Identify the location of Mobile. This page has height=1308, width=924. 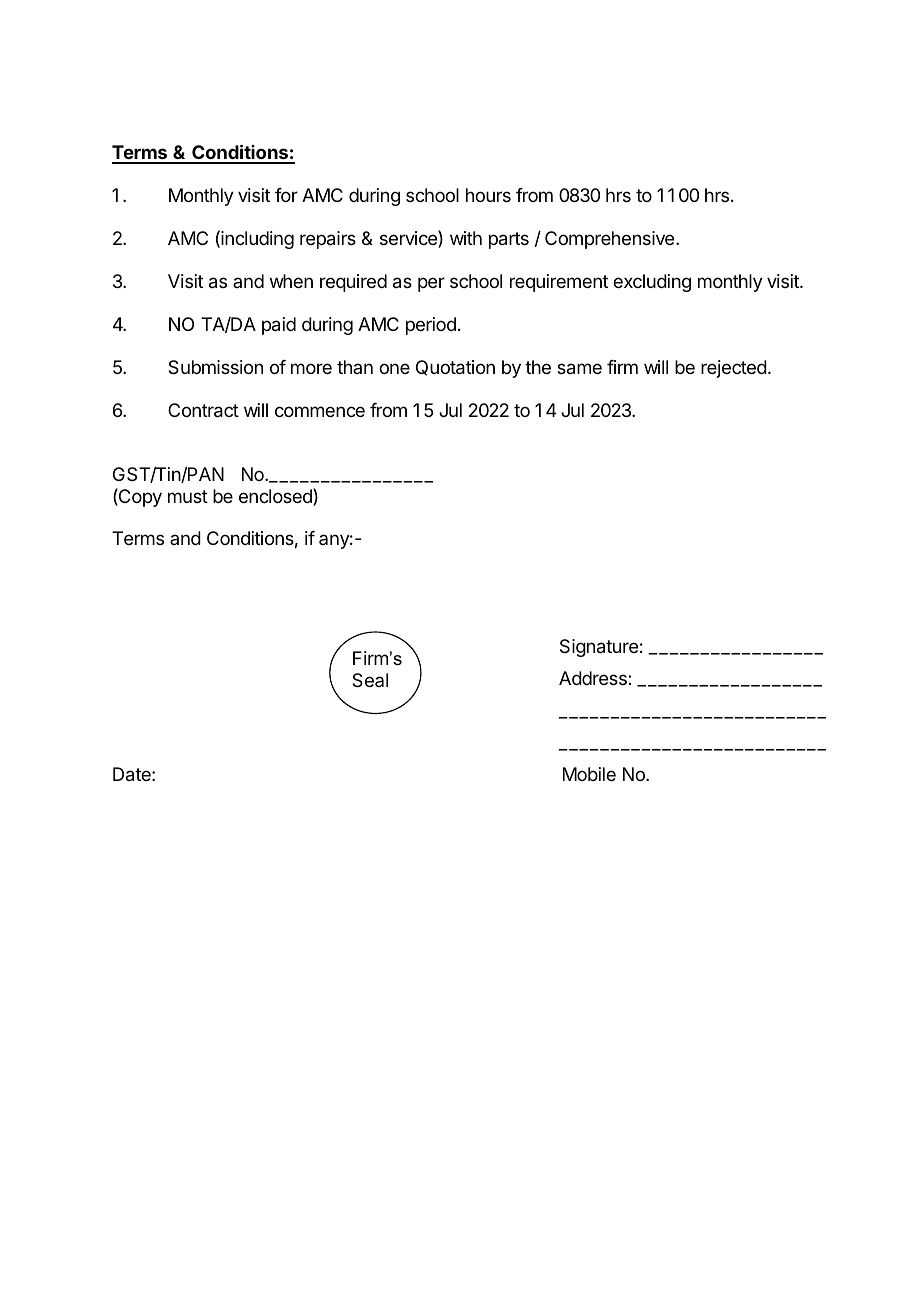
(589, 774).
